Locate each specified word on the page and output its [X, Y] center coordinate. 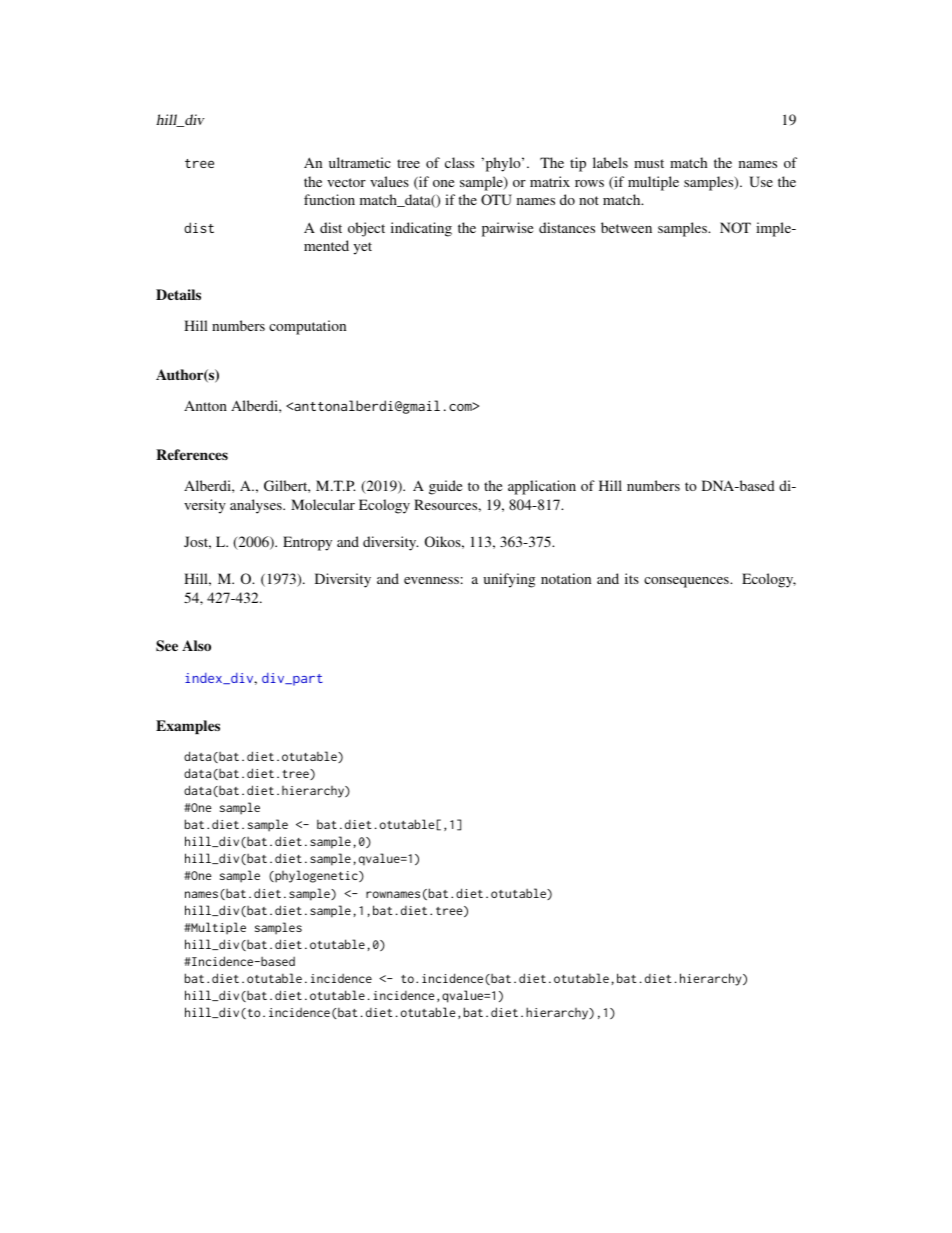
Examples [188, 727]
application [542, 487]
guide [445, 487]
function [329, 199]
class [459, 162]
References [192, 454]
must [649, 163]
